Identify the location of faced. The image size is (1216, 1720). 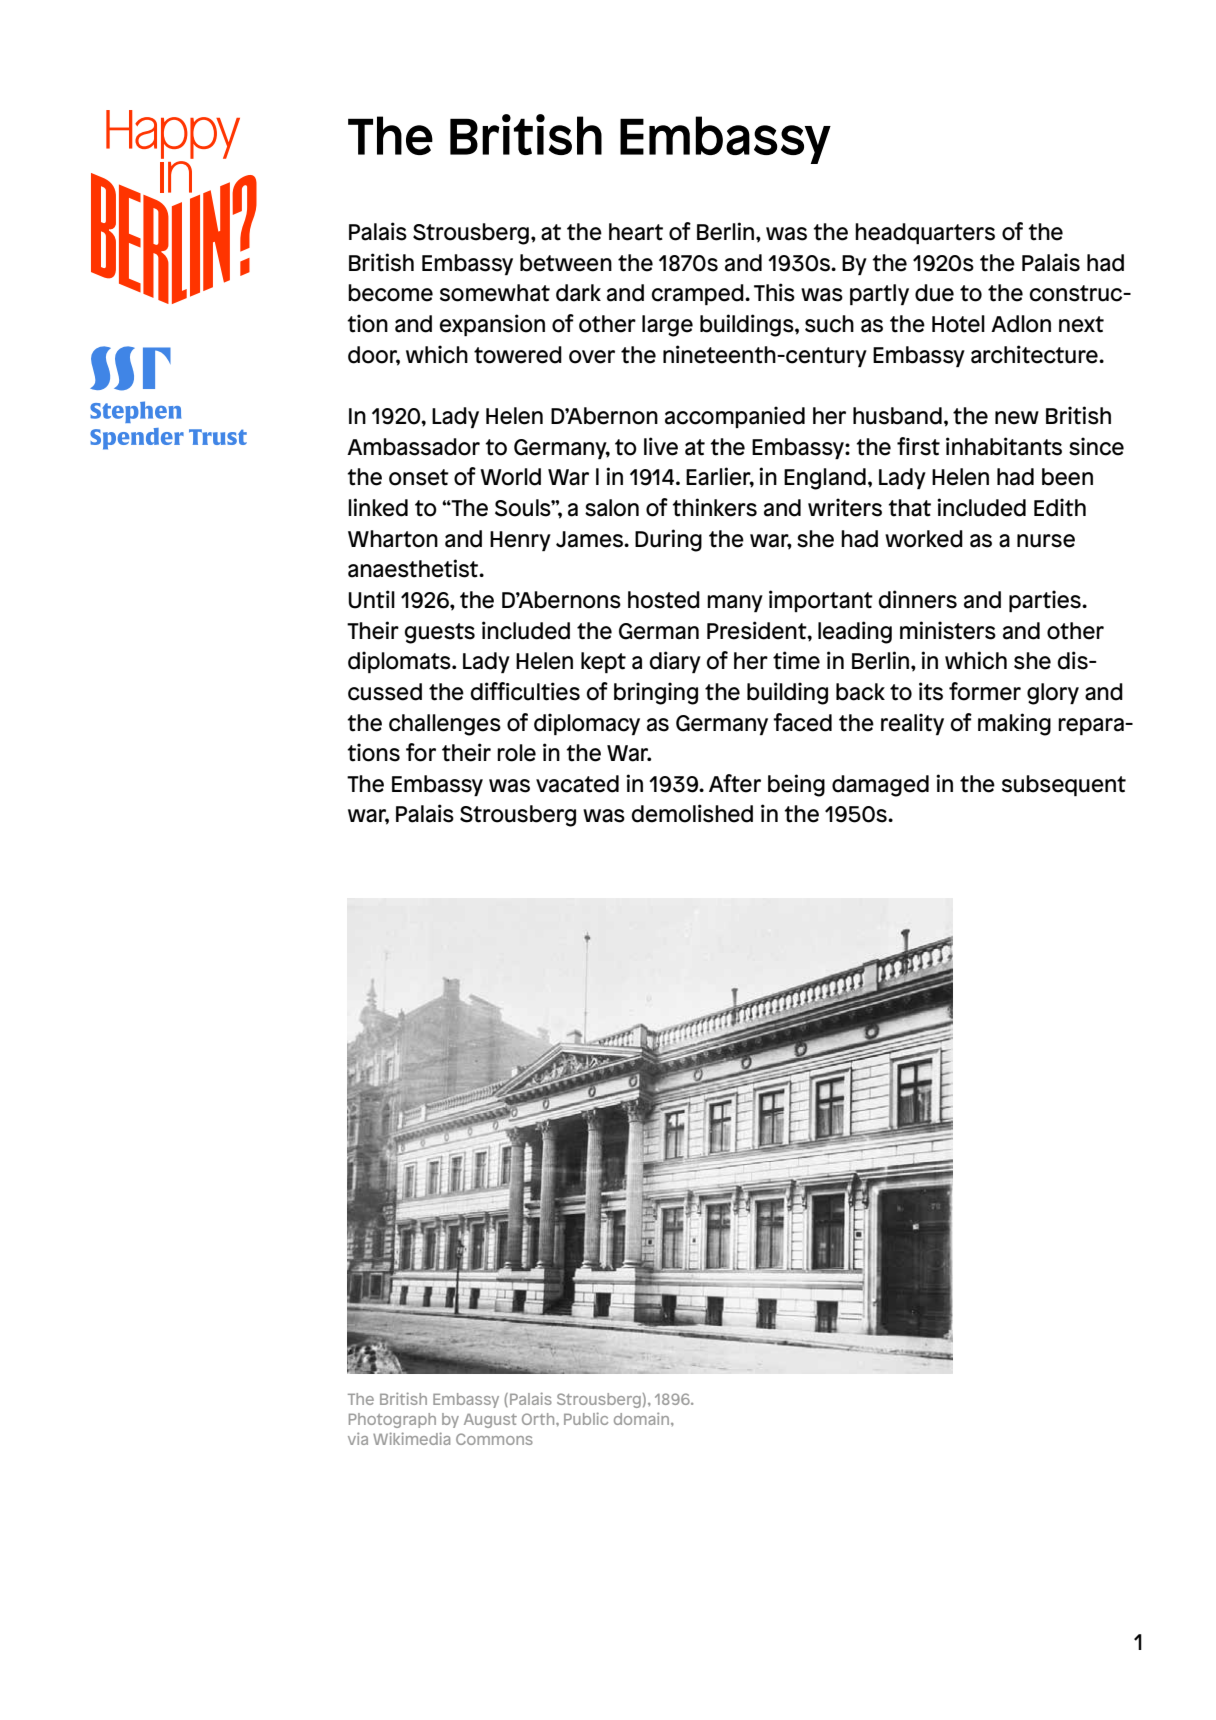
(802, 722).
